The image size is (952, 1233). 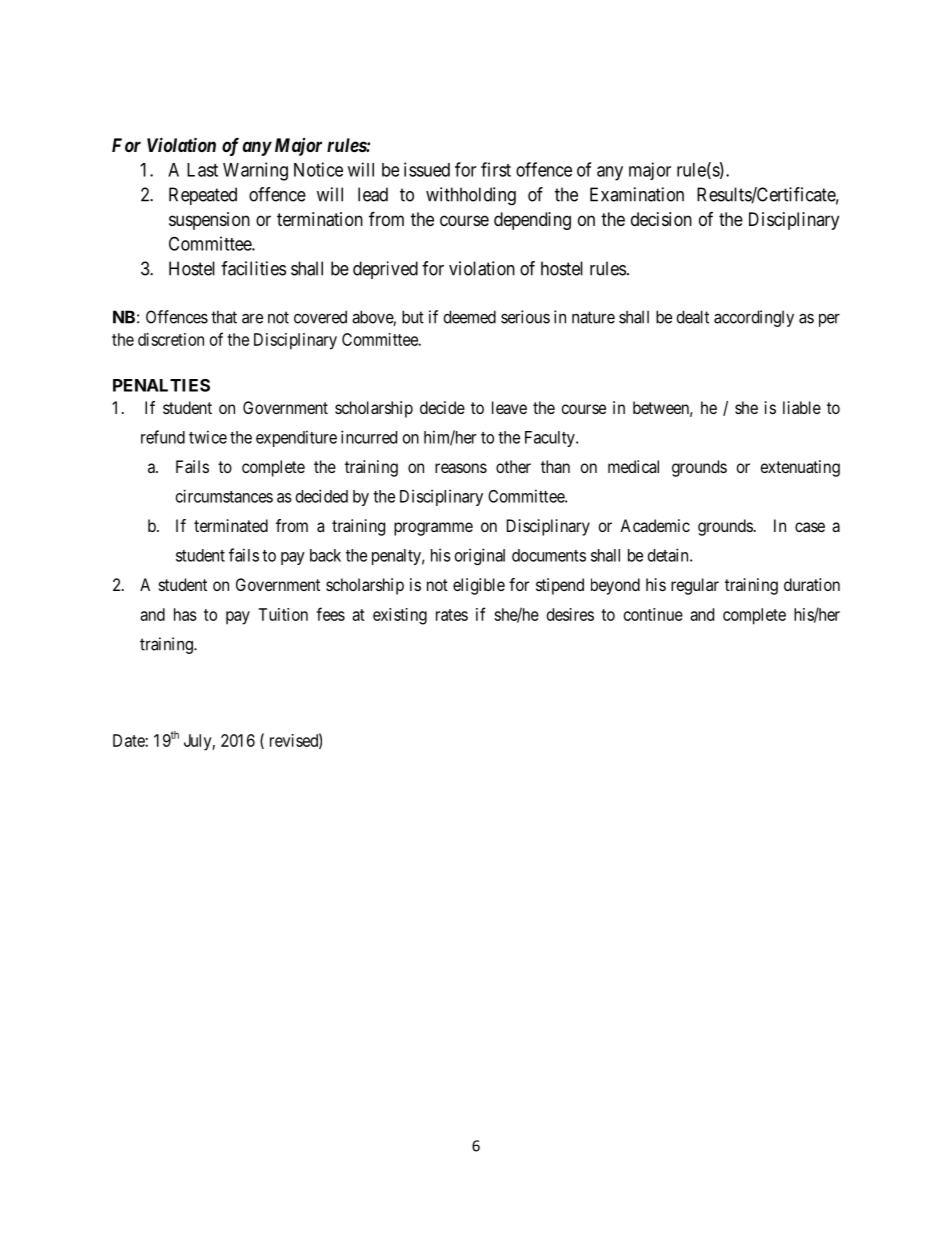 What do you see at coordinates (255, 171) in the image?
I see `Warning` at bounding box center [255, 171].
